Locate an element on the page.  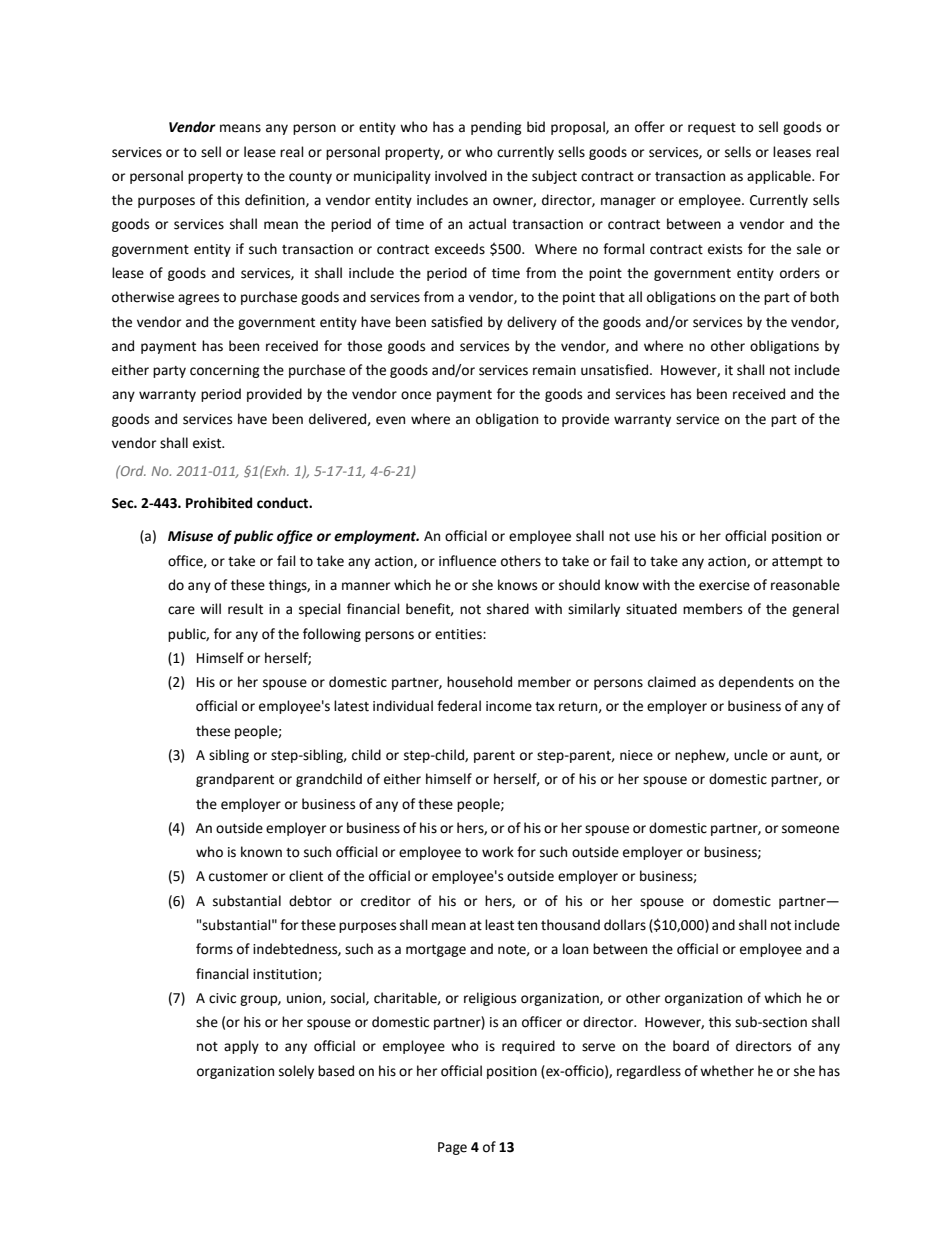
attempt is located at coordinates (797, 563).
